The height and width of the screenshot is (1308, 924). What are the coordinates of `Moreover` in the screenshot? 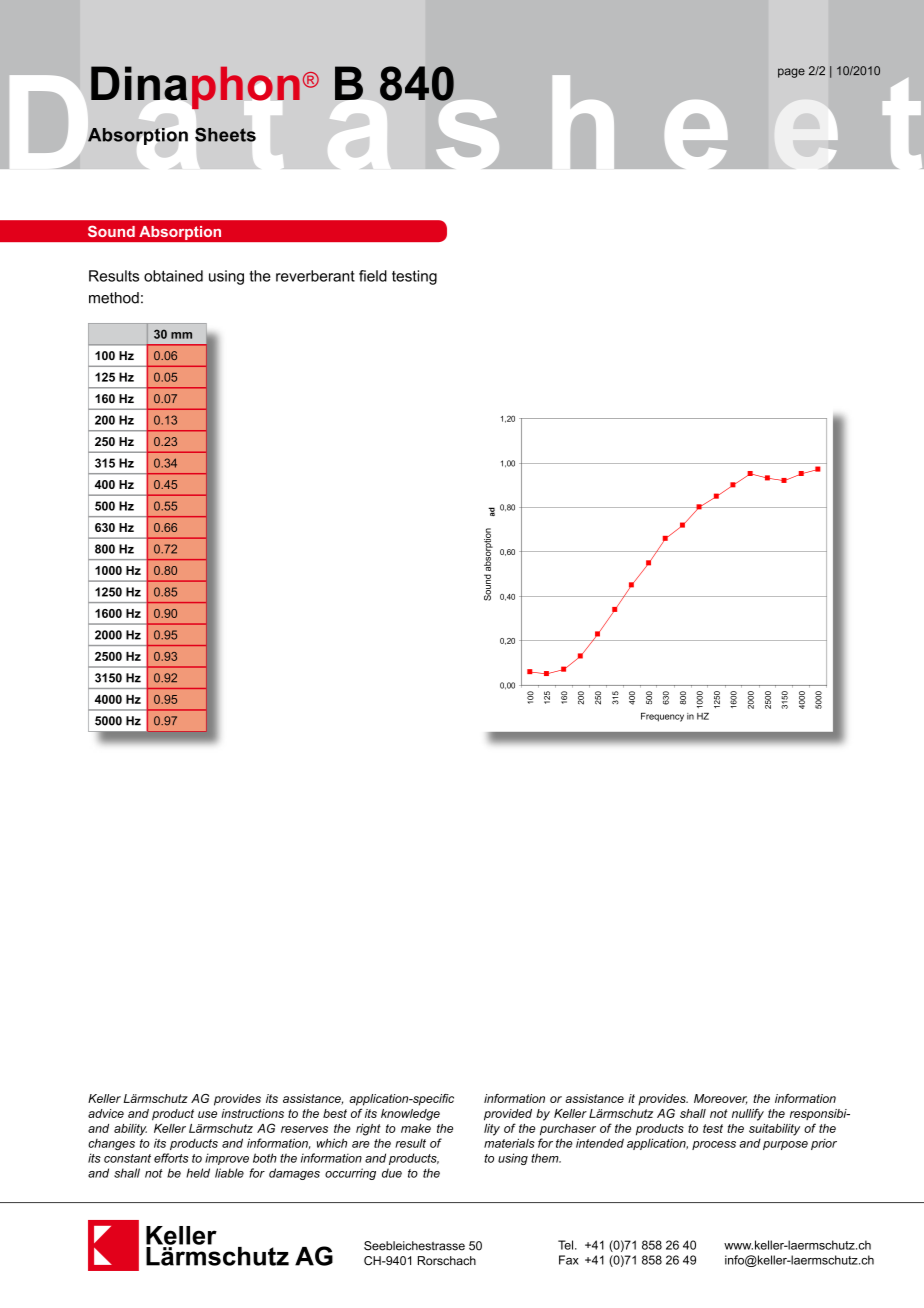 It's located at (720, 1099).
